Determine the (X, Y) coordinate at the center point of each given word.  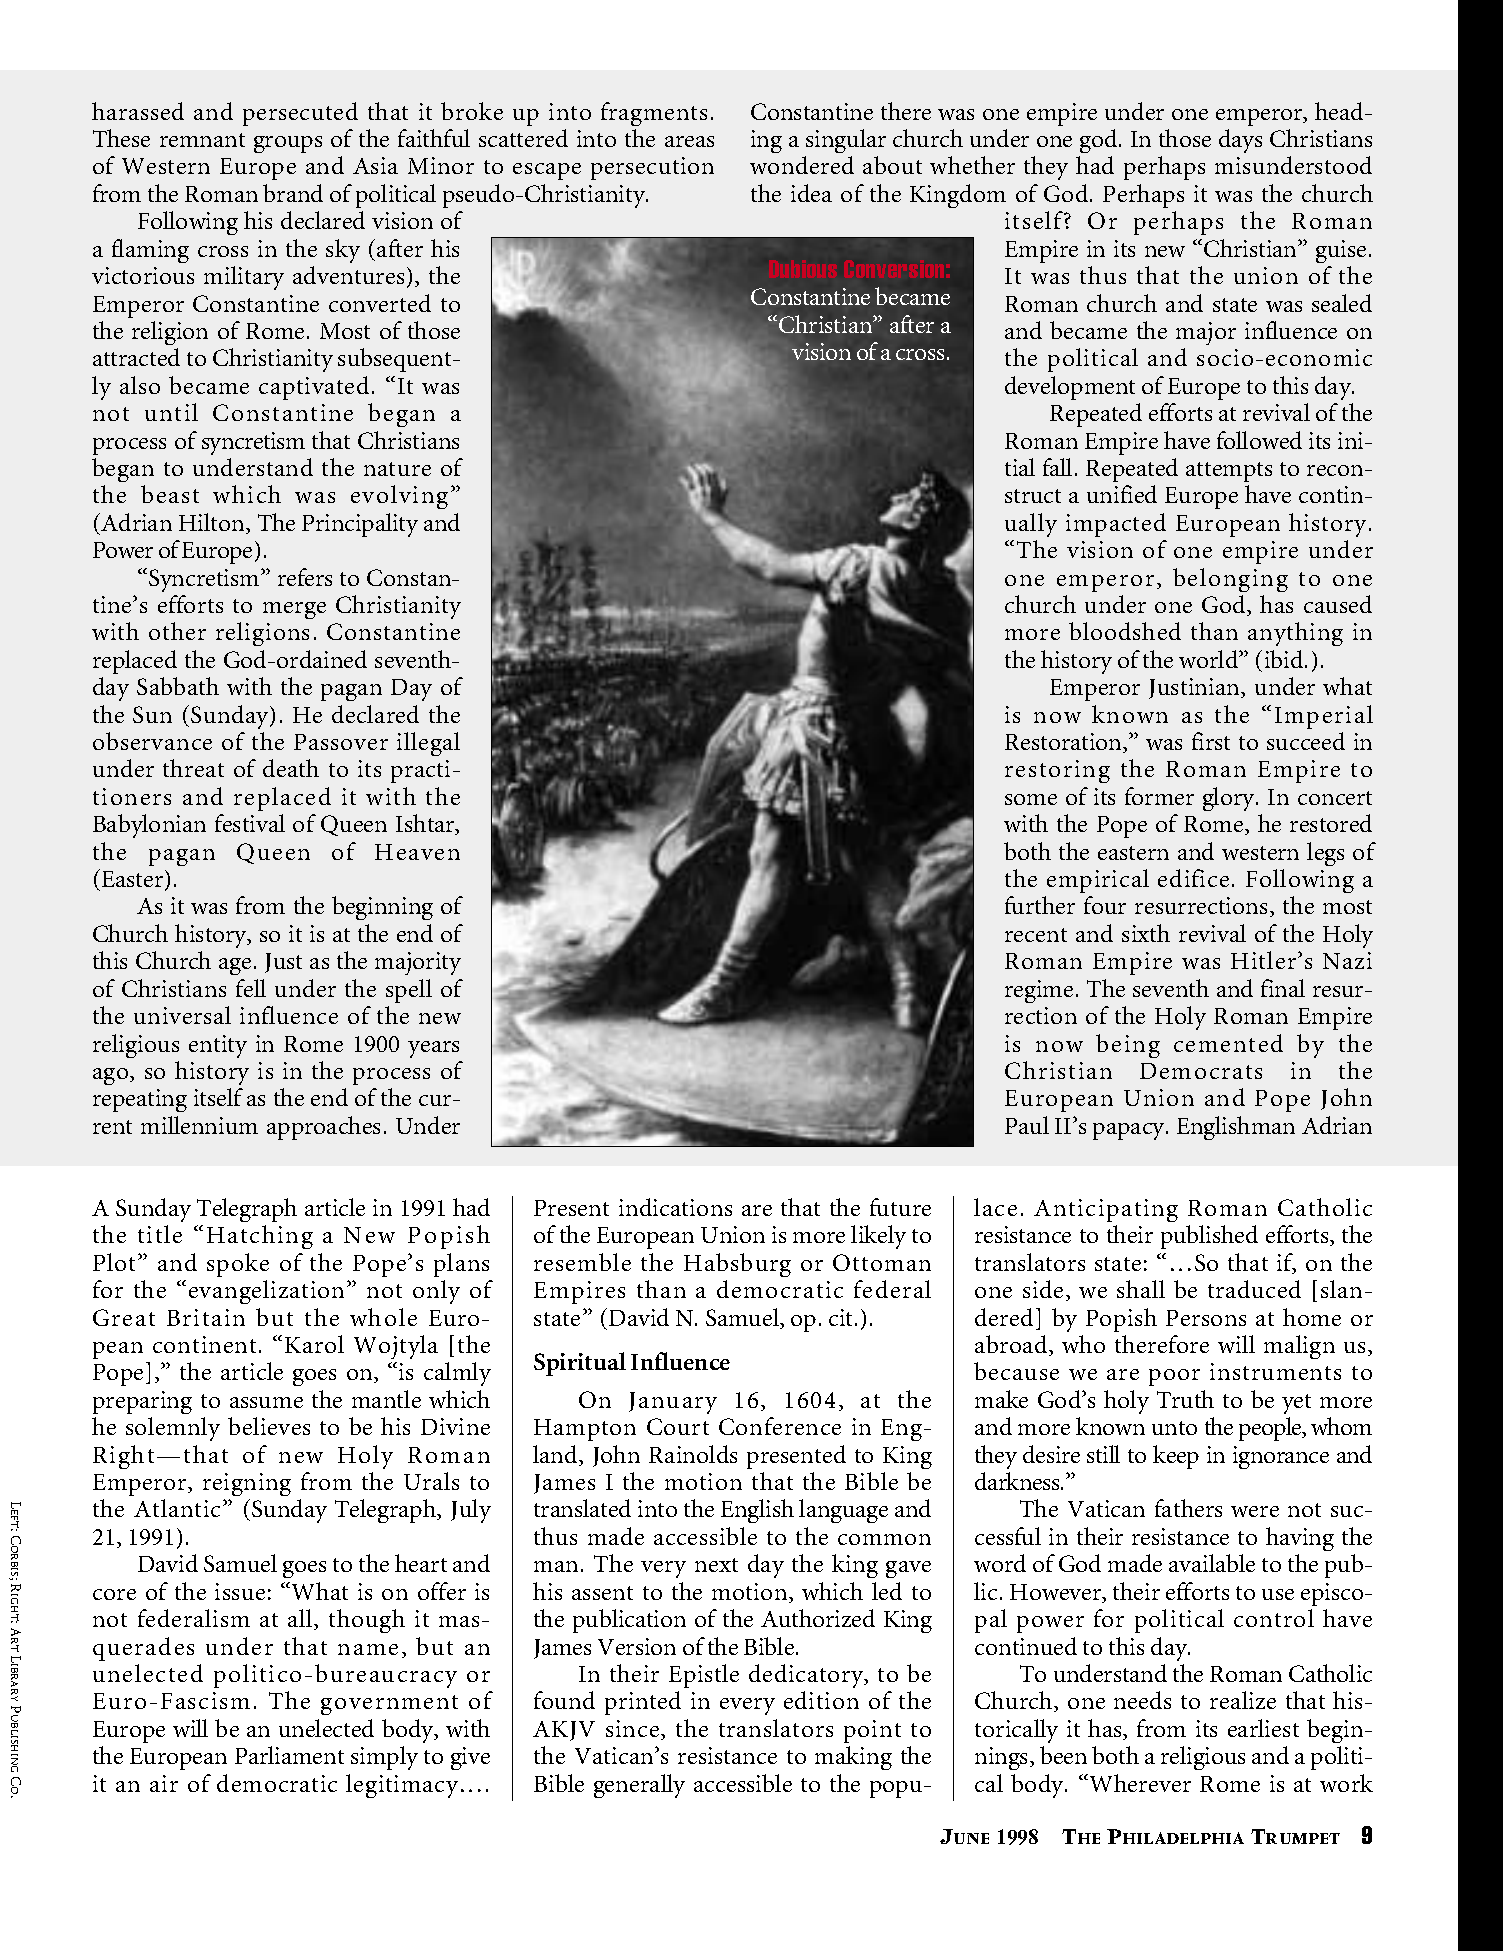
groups (288, 144)
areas (689, 141)
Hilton (213, 523)
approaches (323, 1128)
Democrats (1201, 1071)
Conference (780, 1426)
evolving (399, 497)
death (291, 768)
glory (1230, 799)
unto (1174, 1428)
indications (675, 1207)
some (1031, 799)
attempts (1229, 472)
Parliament (289, 1755)
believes (269, 1426)
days (1240, 141)
